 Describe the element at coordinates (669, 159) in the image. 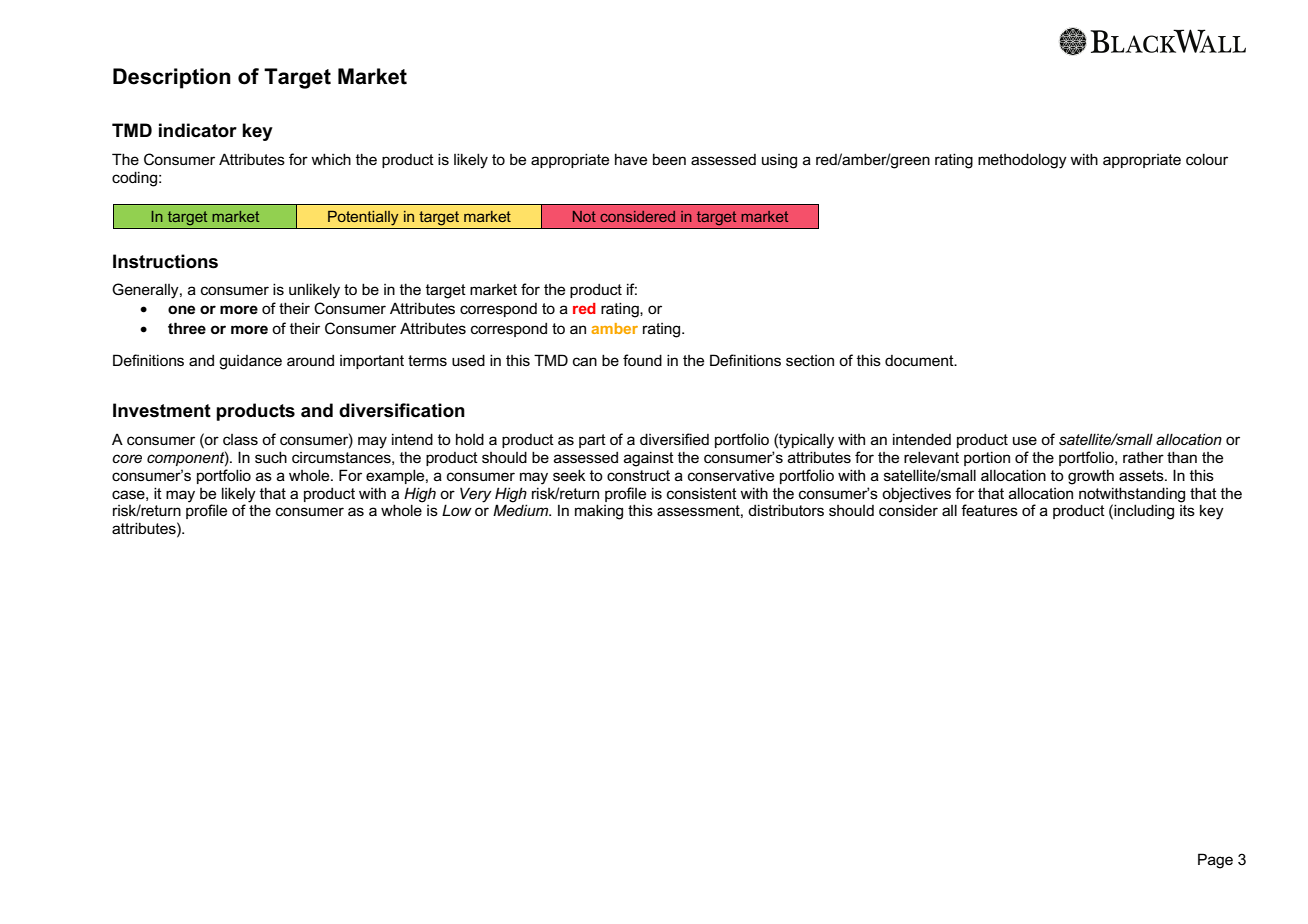

I see `been` at that location.
